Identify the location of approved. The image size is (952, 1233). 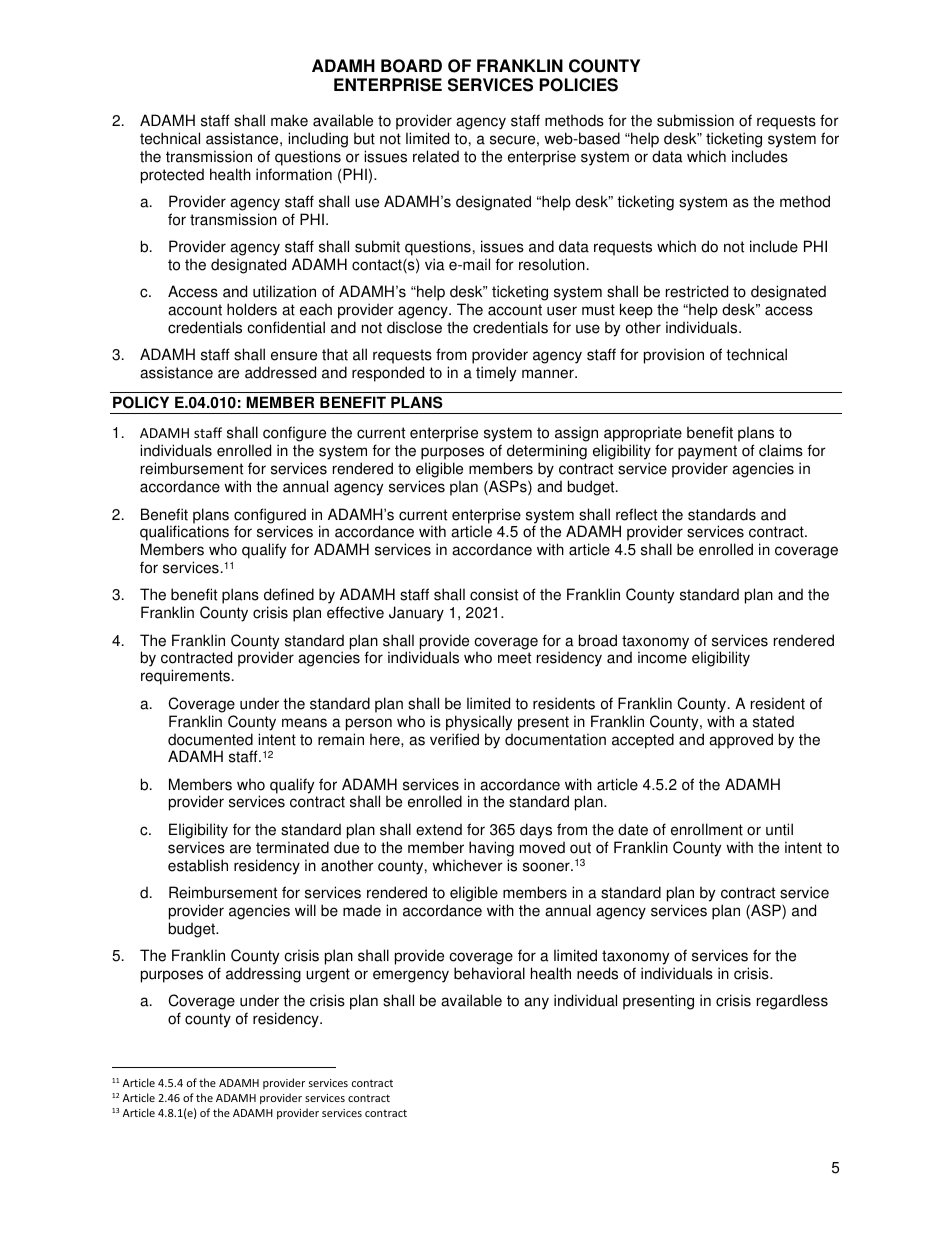
(741, 741).
